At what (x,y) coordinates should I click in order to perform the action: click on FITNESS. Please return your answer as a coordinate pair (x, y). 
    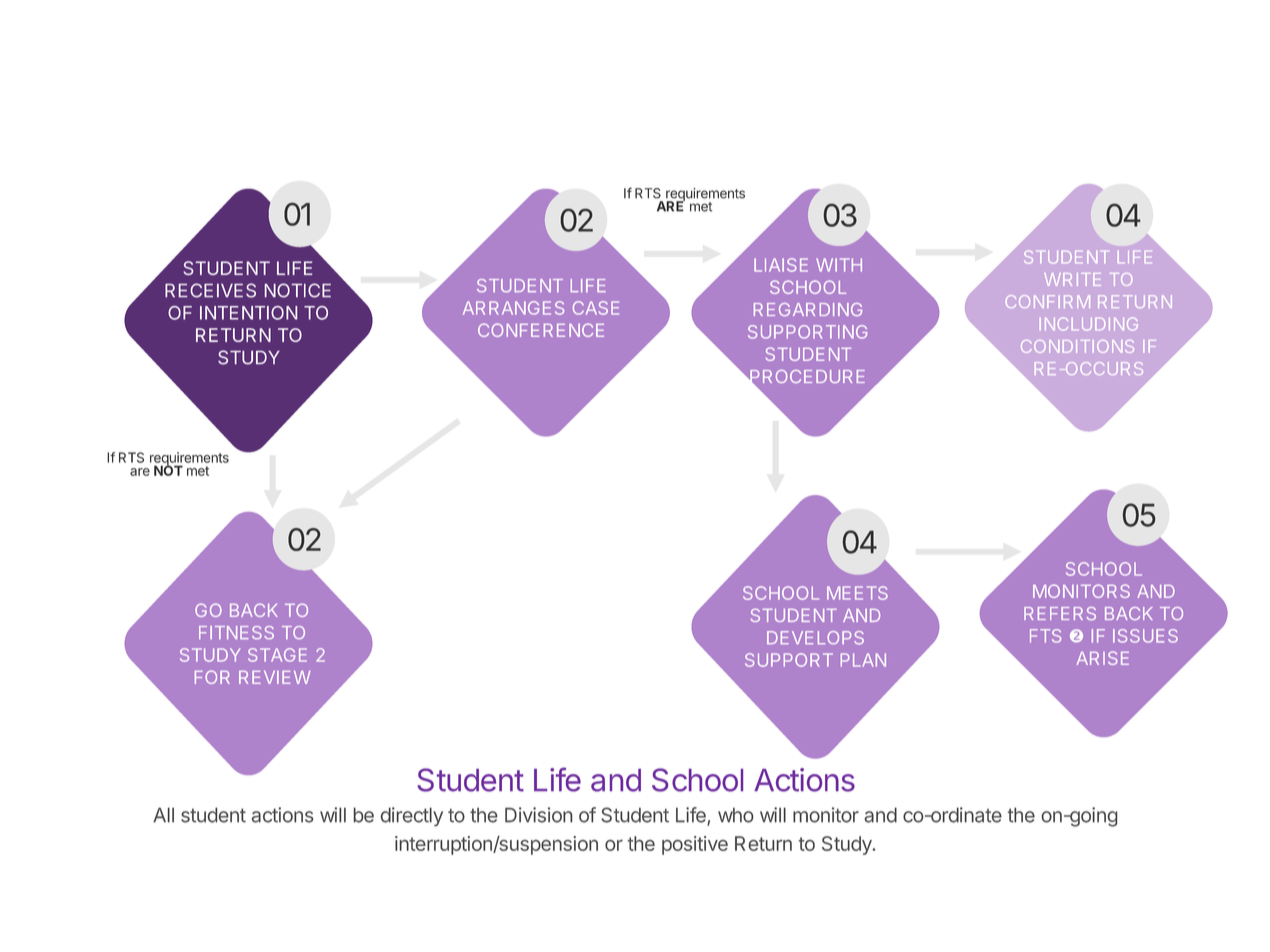
    Looking at the image, I should click on (236, 632).
